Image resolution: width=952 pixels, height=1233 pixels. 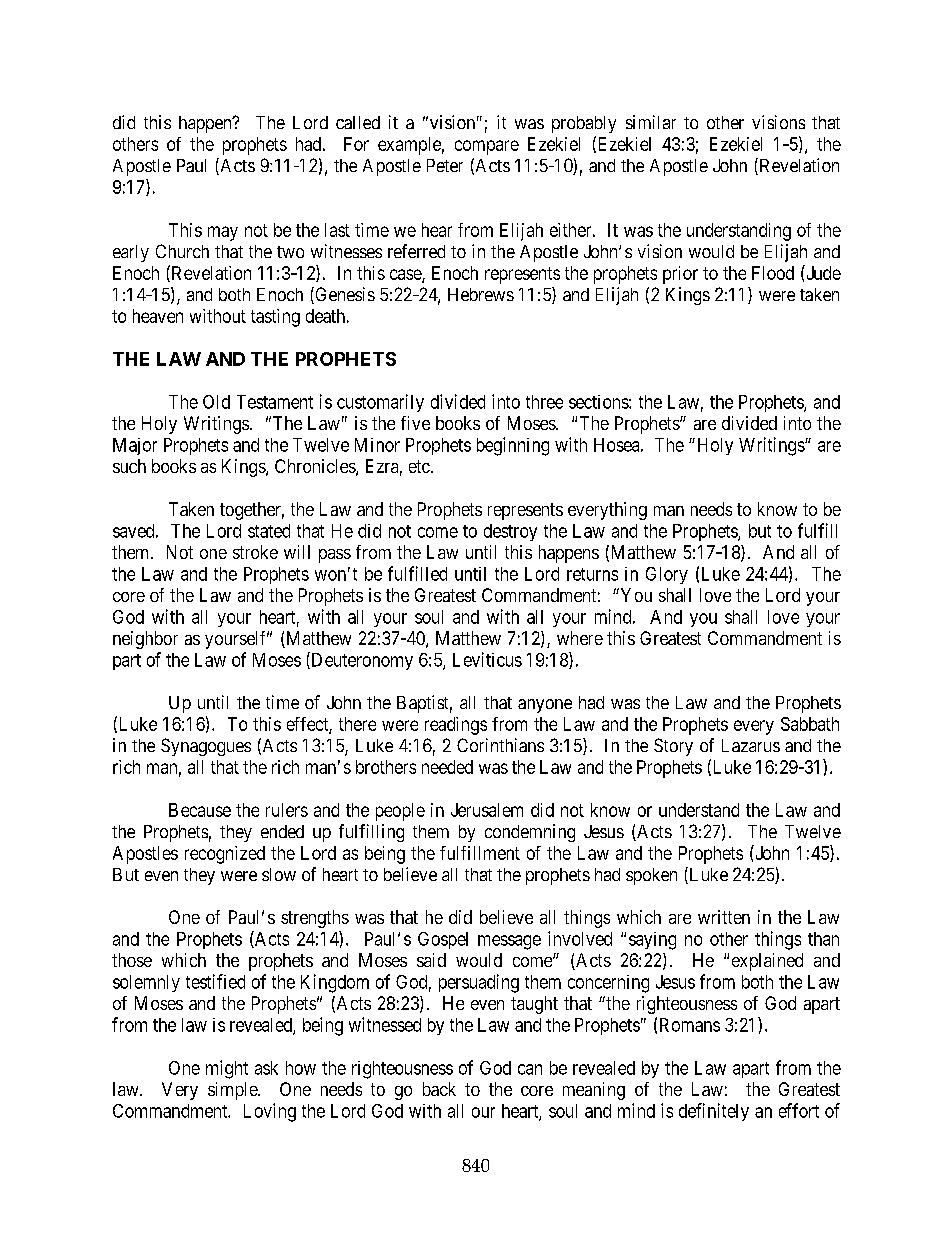 What do you see at coordinates (487, 147) in the document?
I see `compare` at bounding box center [487, 147].
